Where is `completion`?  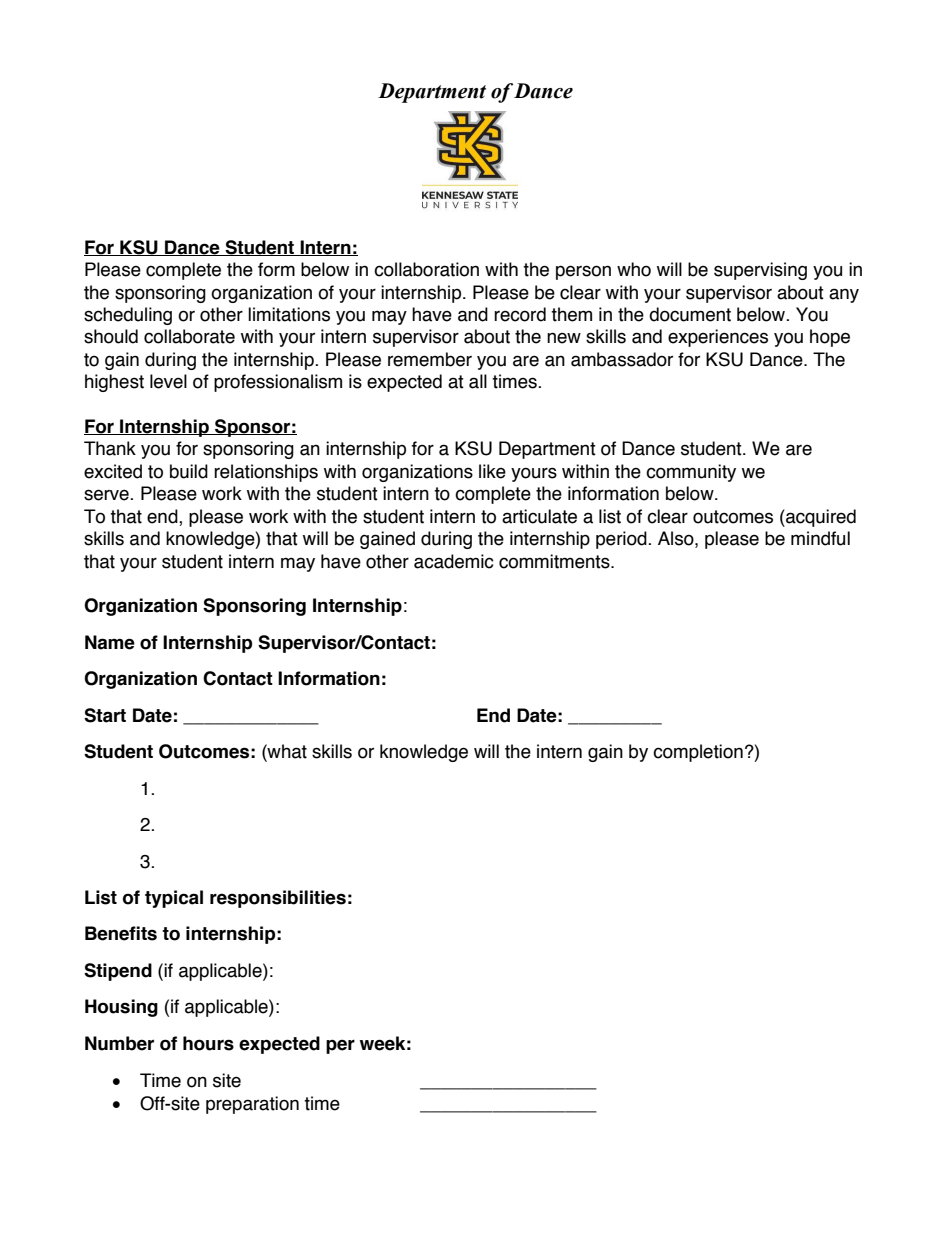
completion is located at coordinates (698, 753).
